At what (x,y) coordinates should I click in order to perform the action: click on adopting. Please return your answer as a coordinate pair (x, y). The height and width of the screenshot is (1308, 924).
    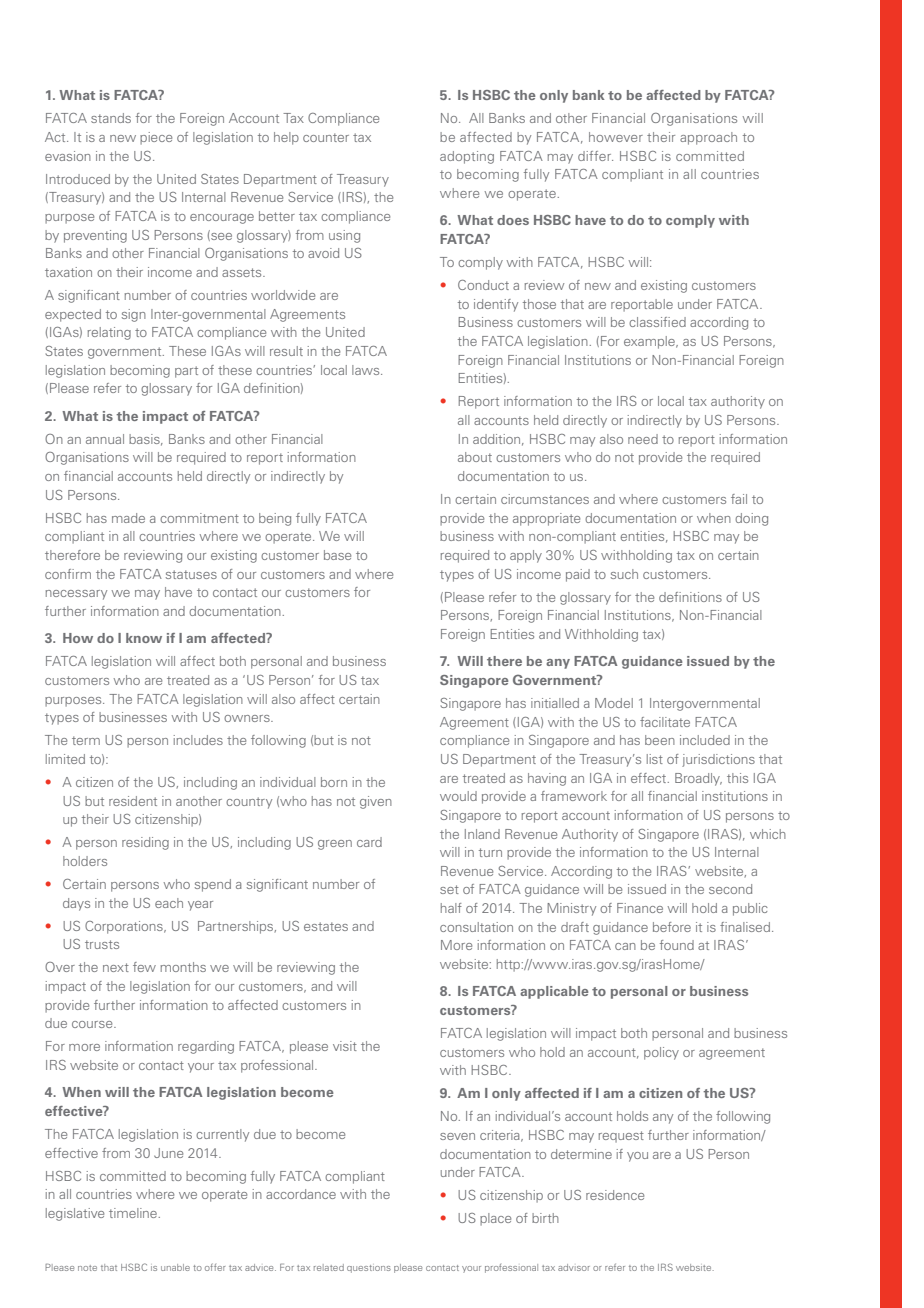
    Looking at the image, I should click on (467, 157).
